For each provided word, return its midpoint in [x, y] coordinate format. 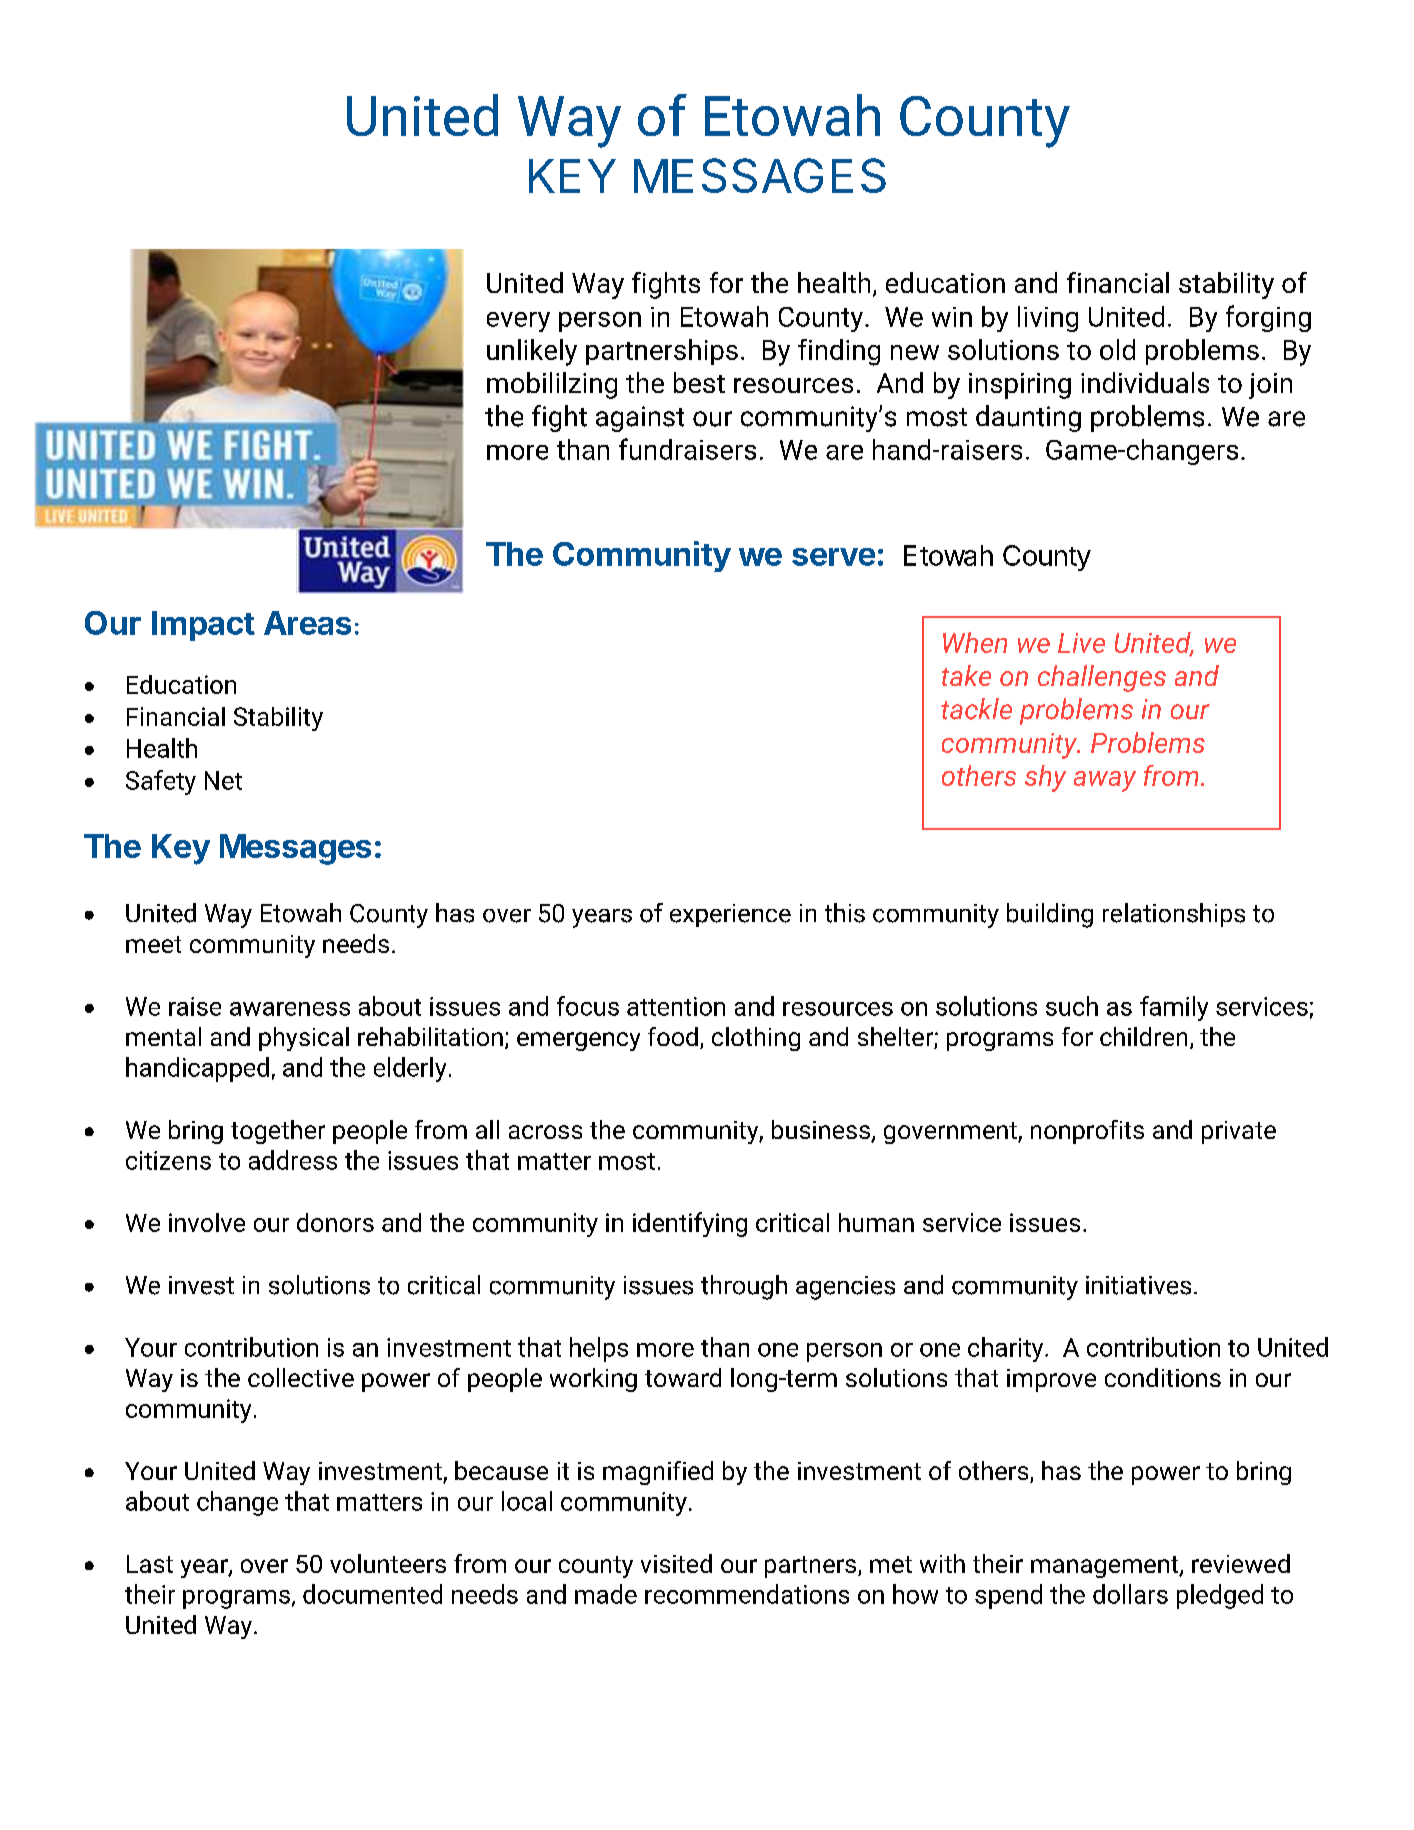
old [1117, 349]
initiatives [1138, 1285]
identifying [690, 1224]
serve [833, 557]
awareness [290, 1009]
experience [730, 915]
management [1106, 1567]
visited [676, 1563]
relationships [1174, 915]
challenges [1102, 678]
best [699, 382]
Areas [307, 623]
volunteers [388, 1563]
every [518, 322]
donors [335, 1222]
